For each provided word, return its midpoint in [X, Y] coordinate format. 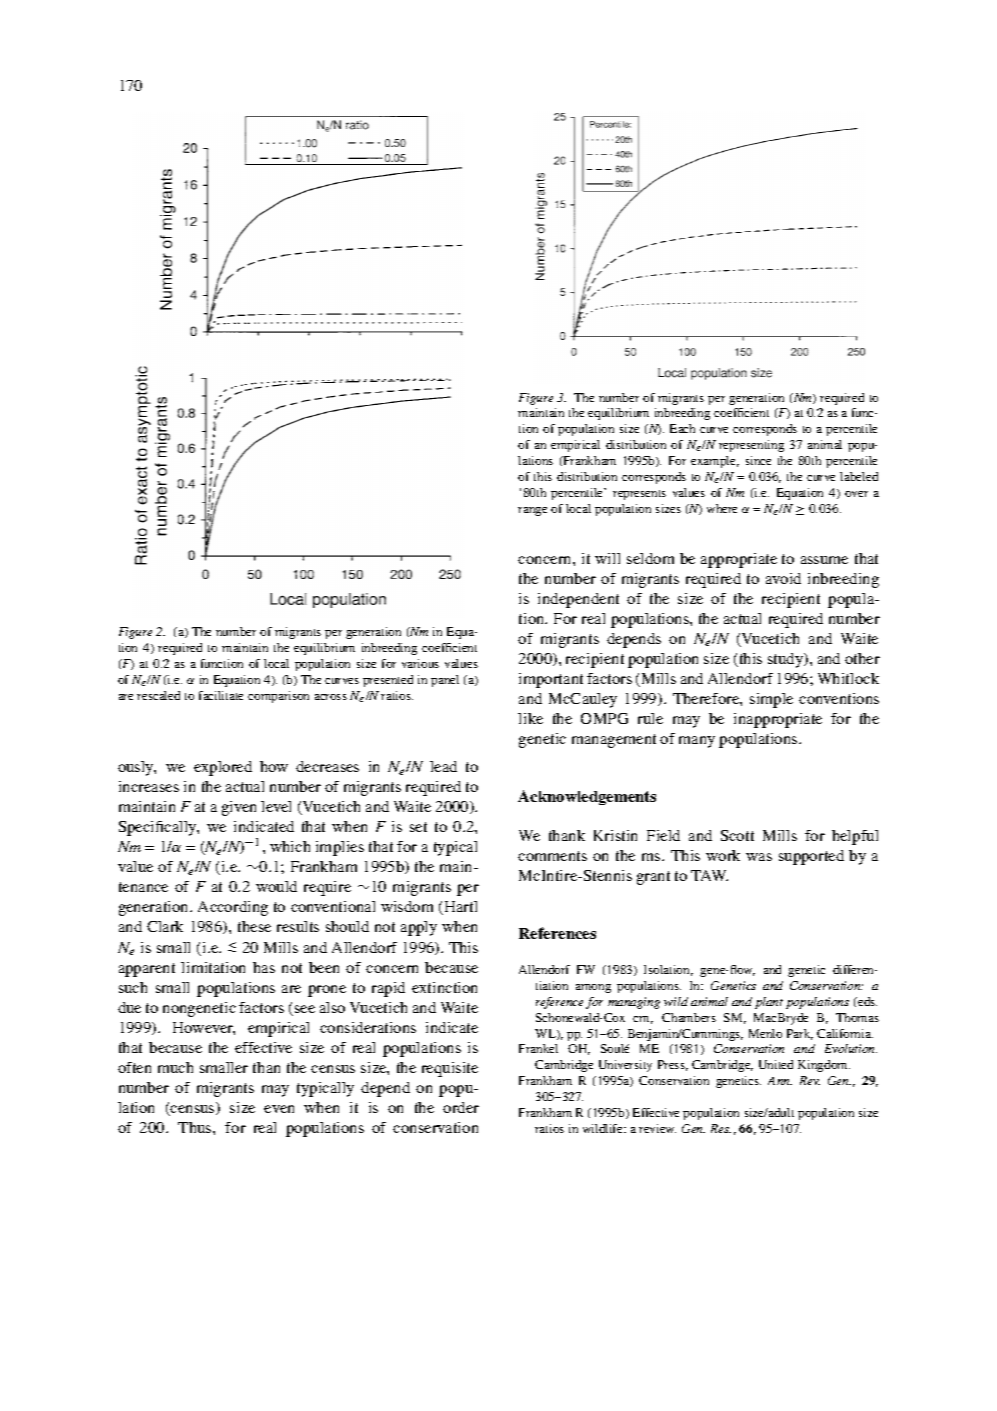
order [461, 1107]
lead [443, 766]
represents [639, 495]
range [532, 511]
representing [751, 446]
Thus [196, 1127]
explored [223, 768]
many [697, 742]
